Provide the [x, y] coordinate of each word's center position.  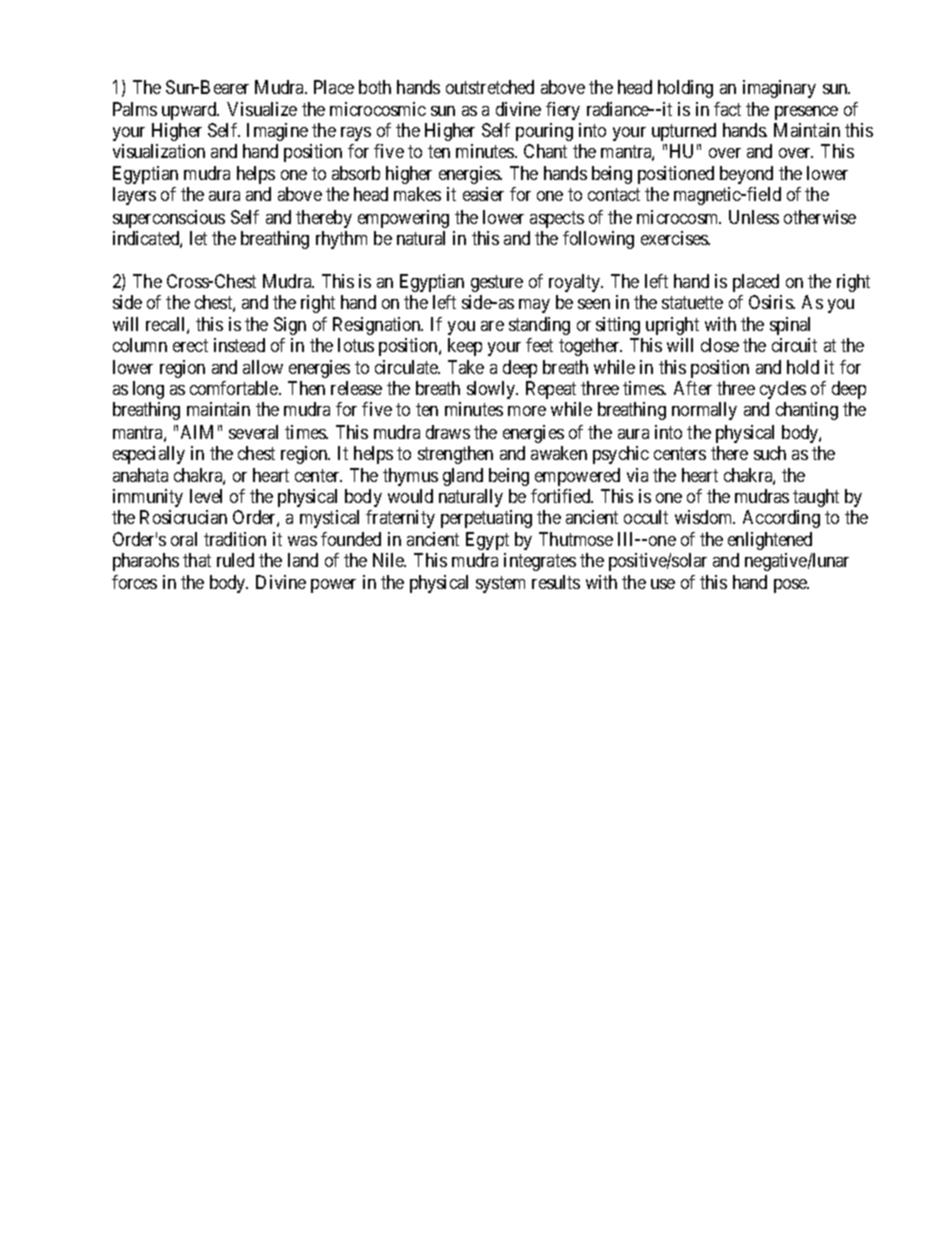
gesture [497, 283]
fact [727, 109]
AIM [197, 432]
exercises [675, 238]
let [198, 238]
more [527, 411]
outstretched [490, 87]
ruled [235, 560]
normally [704, 411]
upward [190, 111]
